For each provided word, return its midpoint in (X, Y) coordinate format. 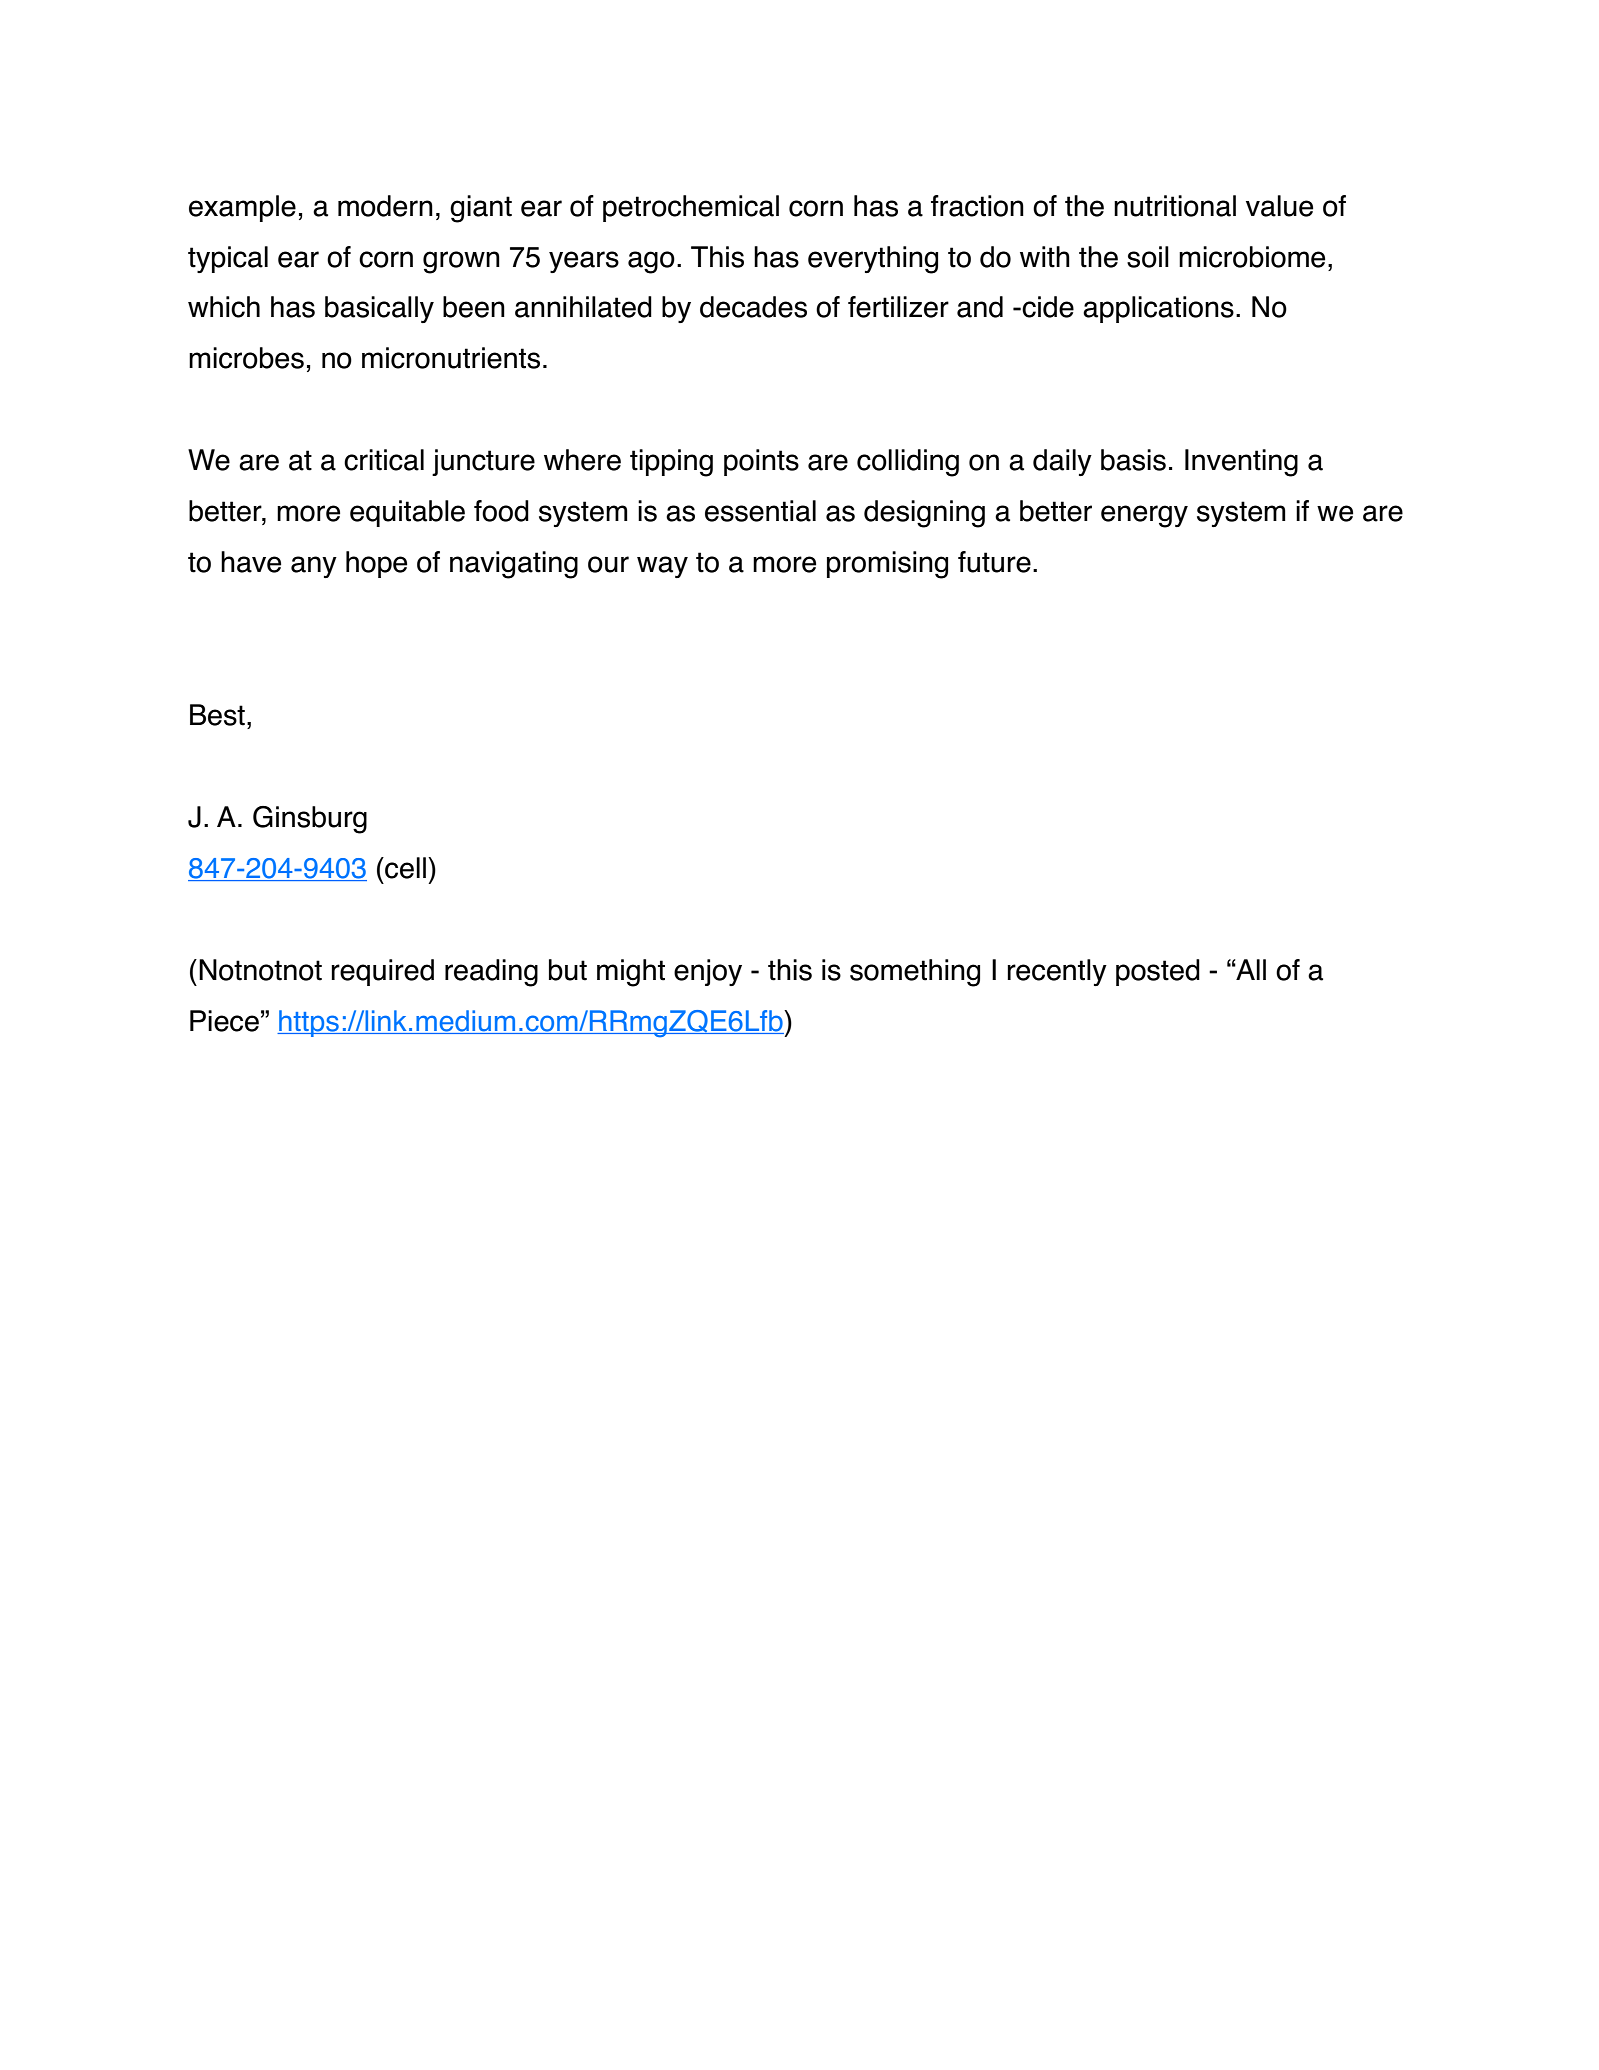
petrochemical (691, 208)
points (761, 462)
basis (1133, 460)
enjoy (708, 972)
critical (384, 460)
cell (404, 868)
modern (385, 206)
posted (1158, 972)
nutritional (1175, 206)
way (662, 567)
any (314, 567)
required (382, 972)
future (994, 562)
